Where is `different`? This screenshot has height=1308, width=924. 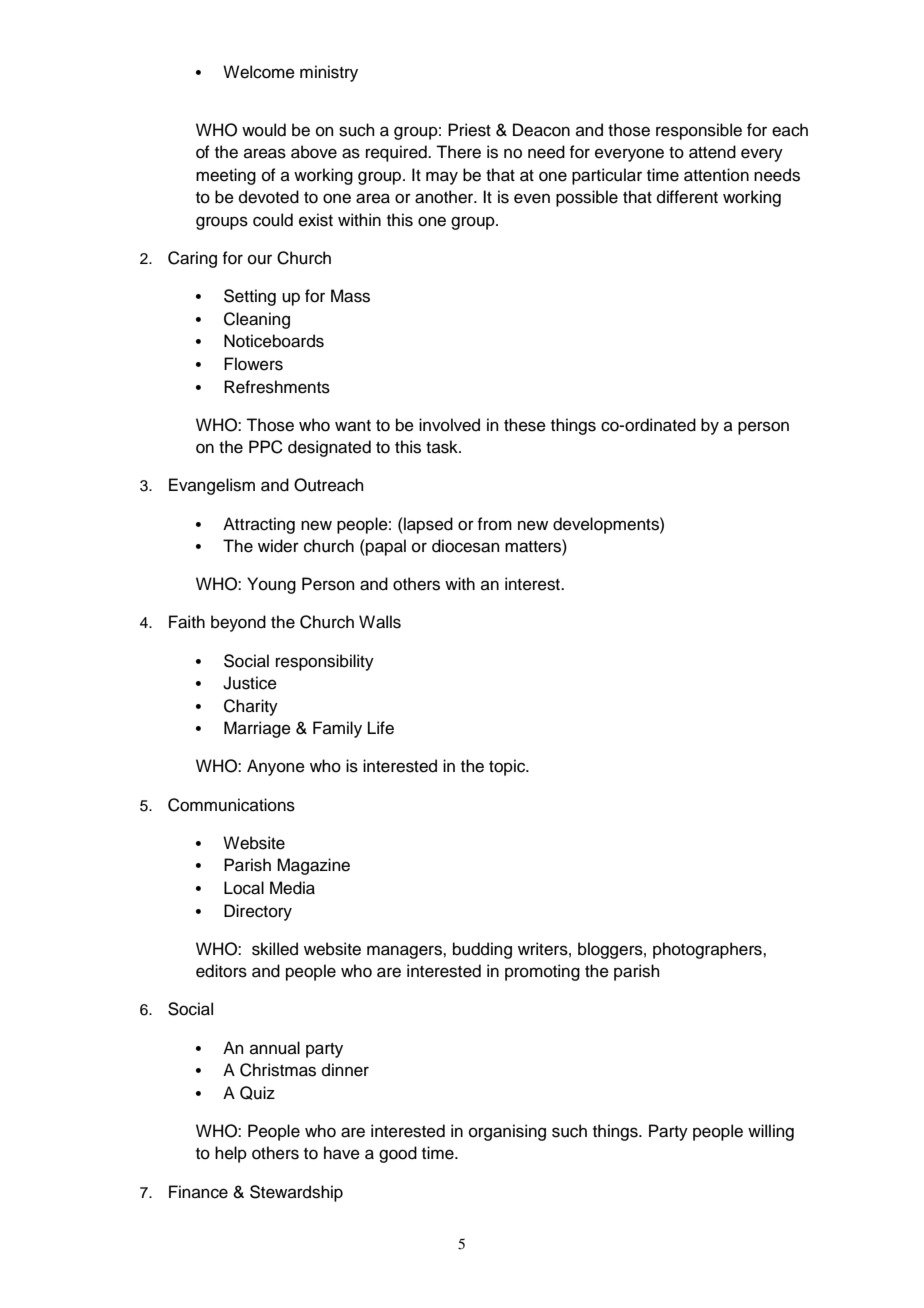
different is located at coordinates (687, 197).
